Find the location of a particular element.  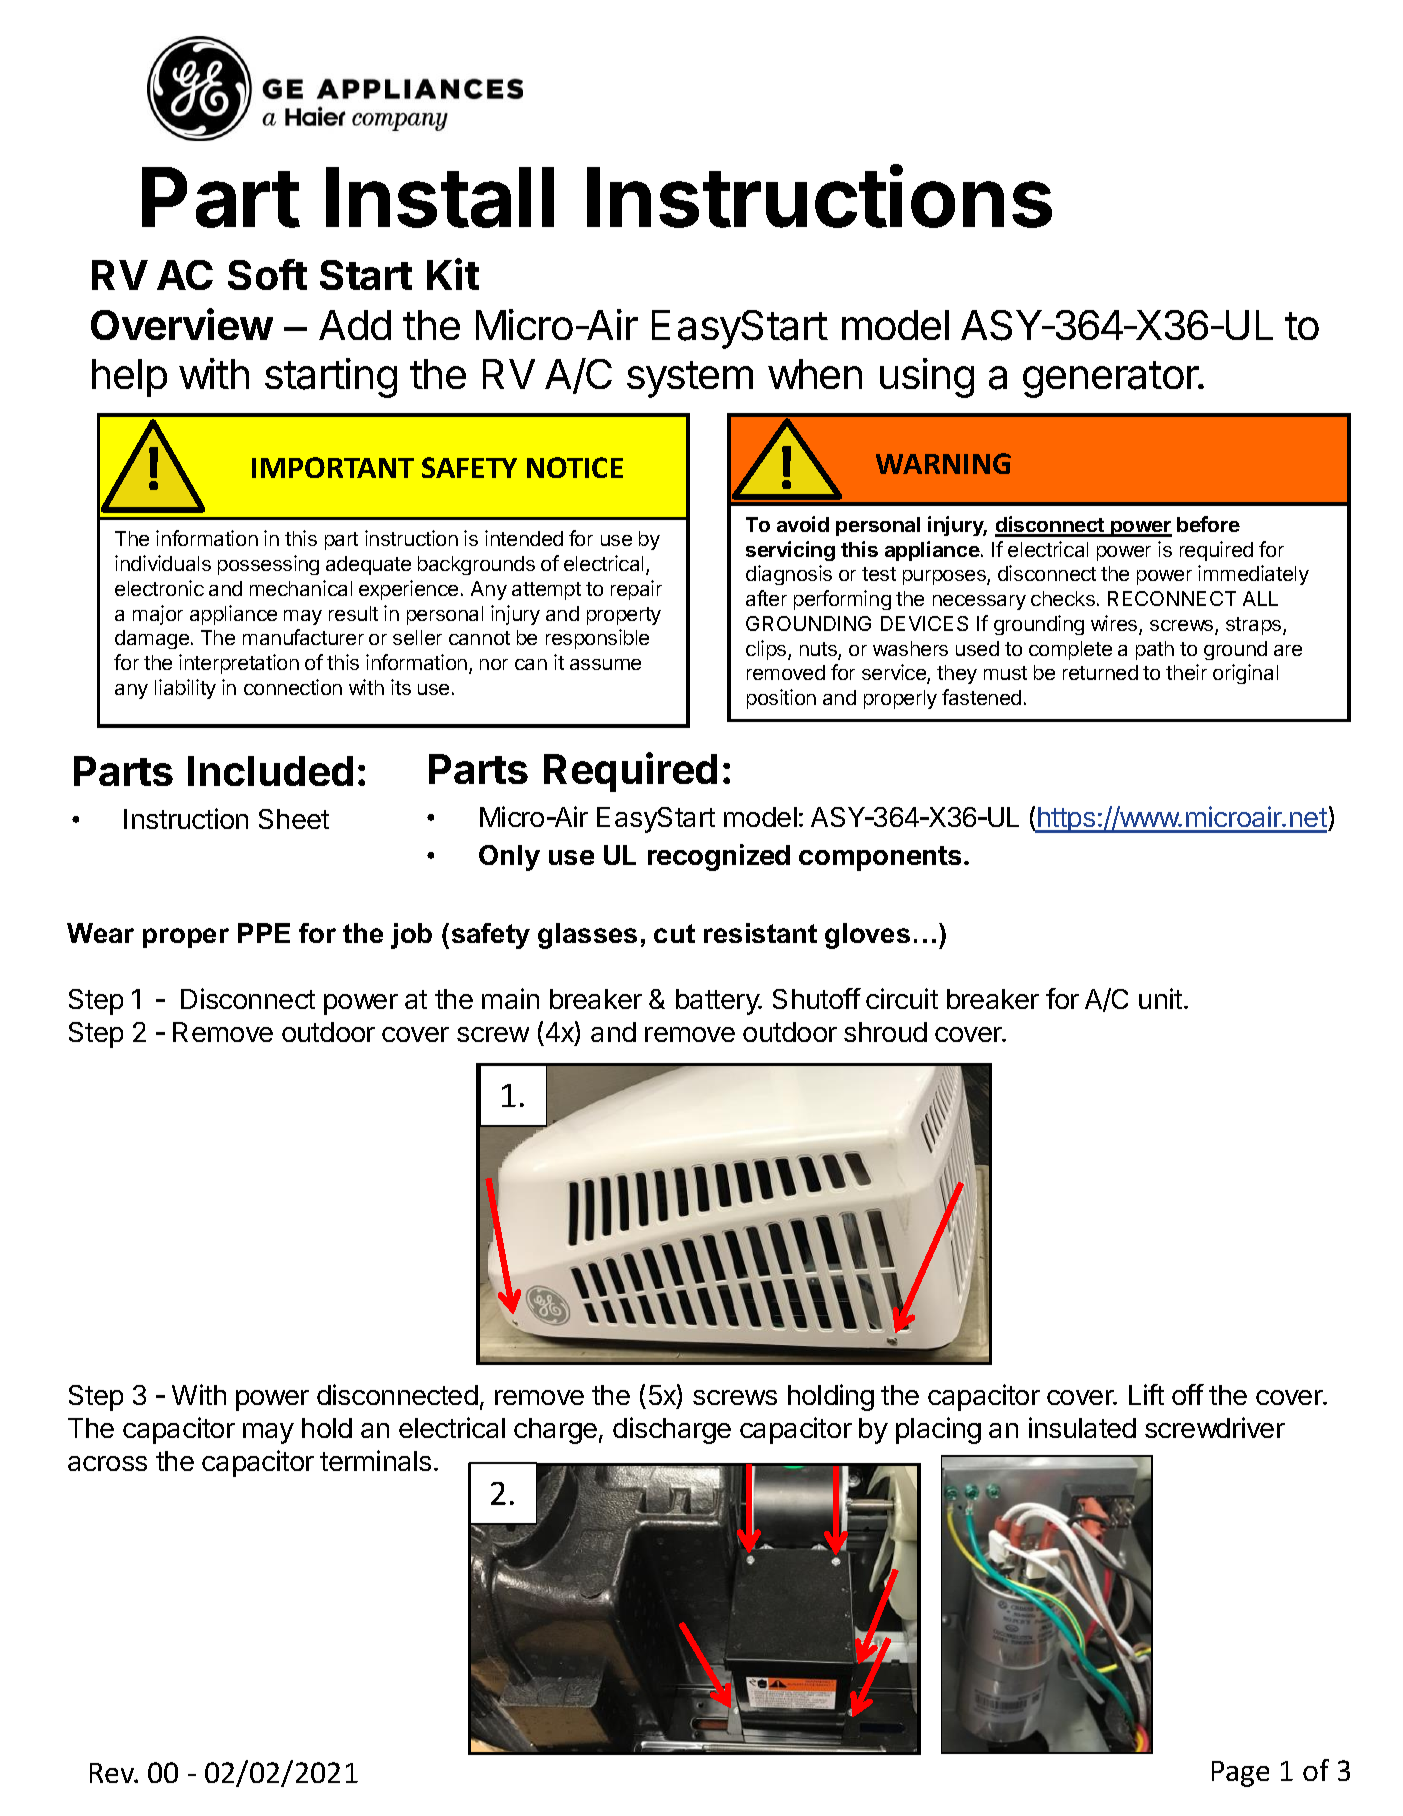

shroud is located at coordinates (885, 1032).
